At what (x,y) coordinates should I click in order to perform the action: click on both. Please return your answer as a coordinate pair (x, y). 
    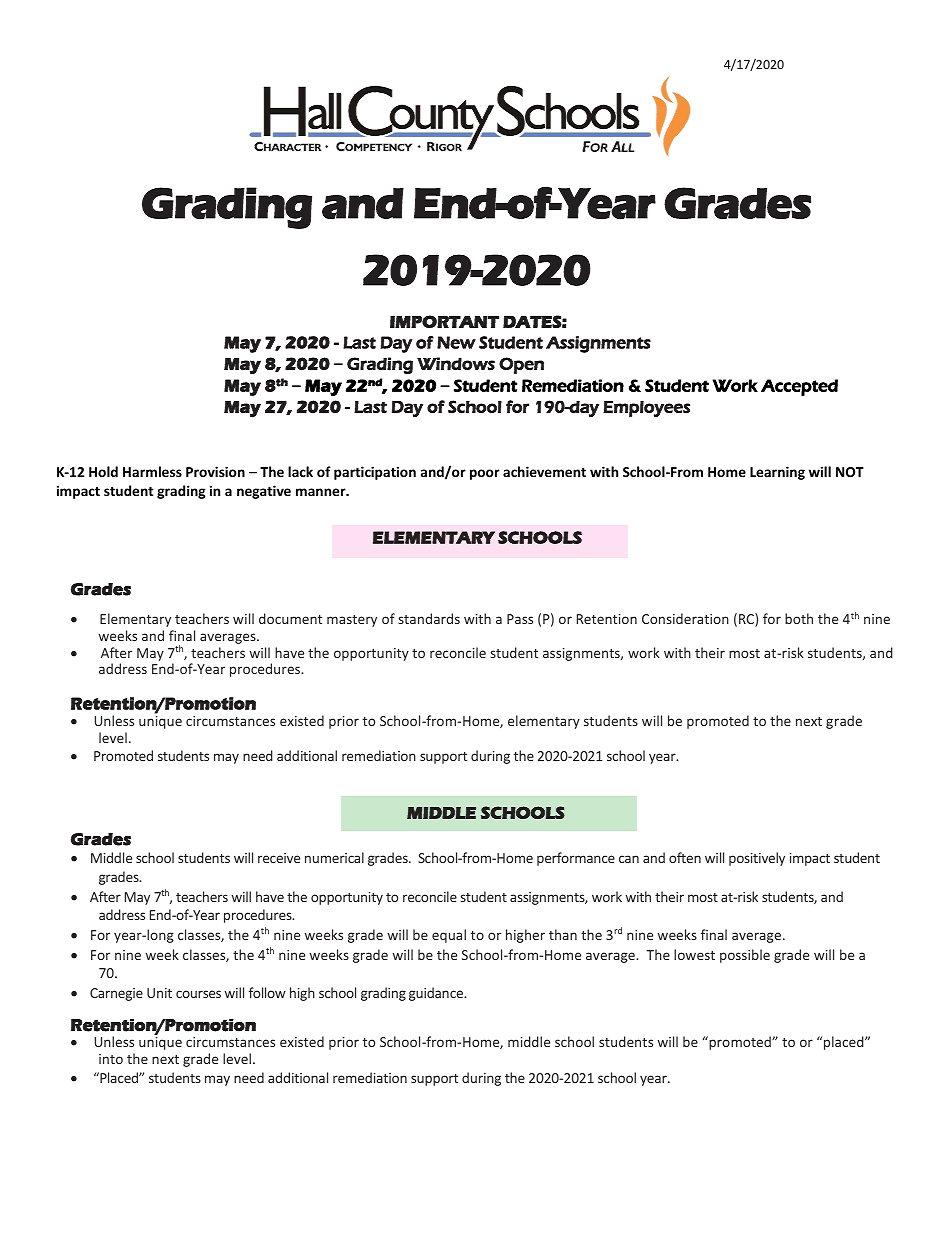
    Looking at the image, I should click on (799, 618).
